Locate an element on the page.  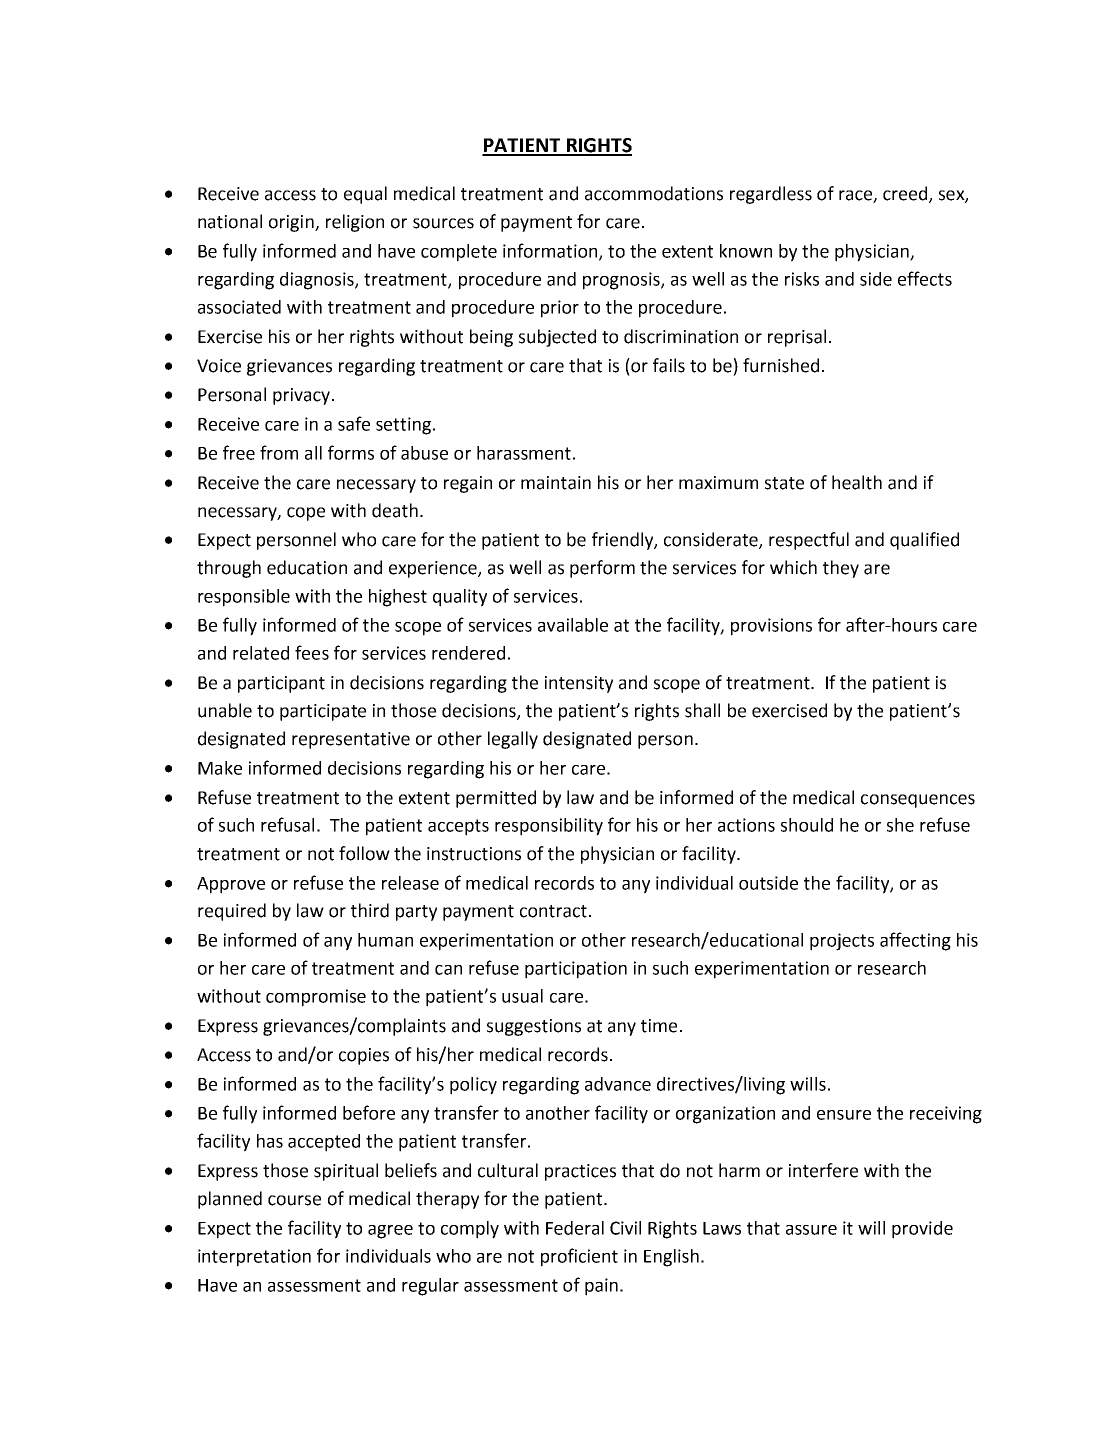
assure is located at coordinates (811, 1230).
